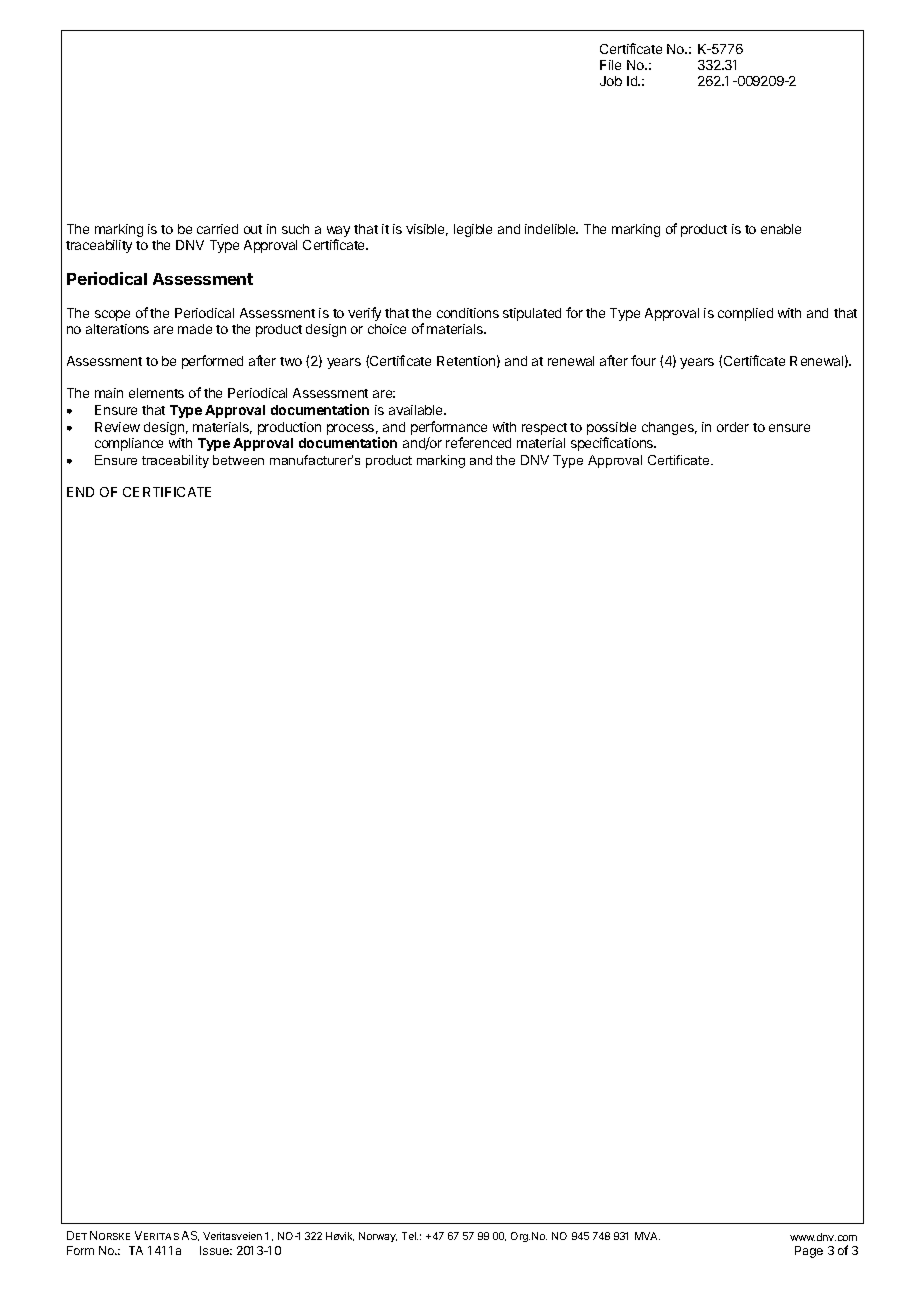 The image size is (924, 1308). I want to click on legible, so click(473, 230).
